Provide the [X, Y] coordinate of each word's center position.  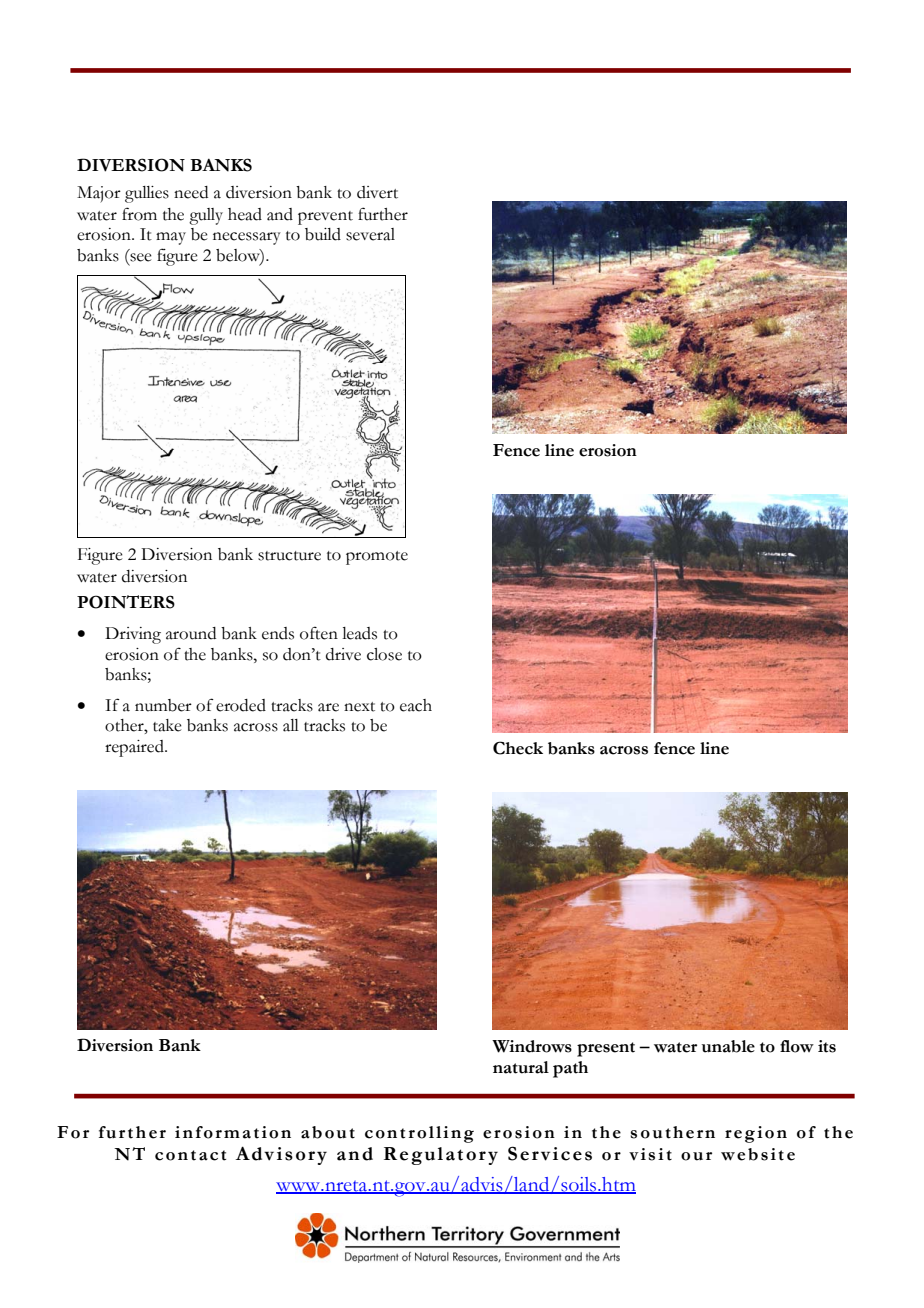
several [370, 234]
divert [377, 192]
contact [190, 1155]
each [416, 705]
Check [518, 748]
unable [728, 1046]
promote [377, 558]
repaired [135, 748]
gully [206, 216]
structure [289, 556]
